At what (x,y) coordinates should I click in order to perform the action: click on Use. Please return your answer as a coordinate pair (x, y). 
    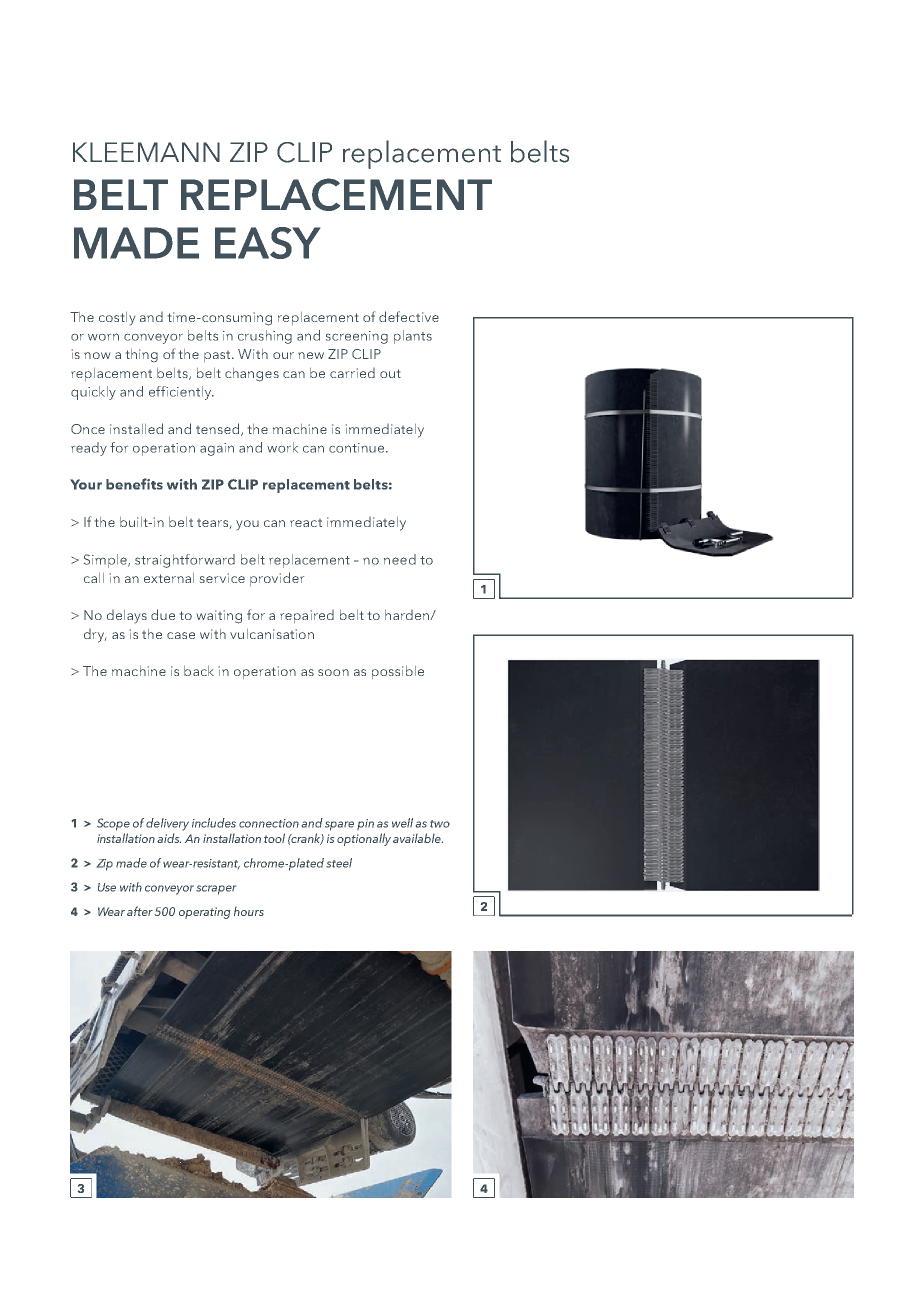
    Looking at the image, I should click on (107, 887).
